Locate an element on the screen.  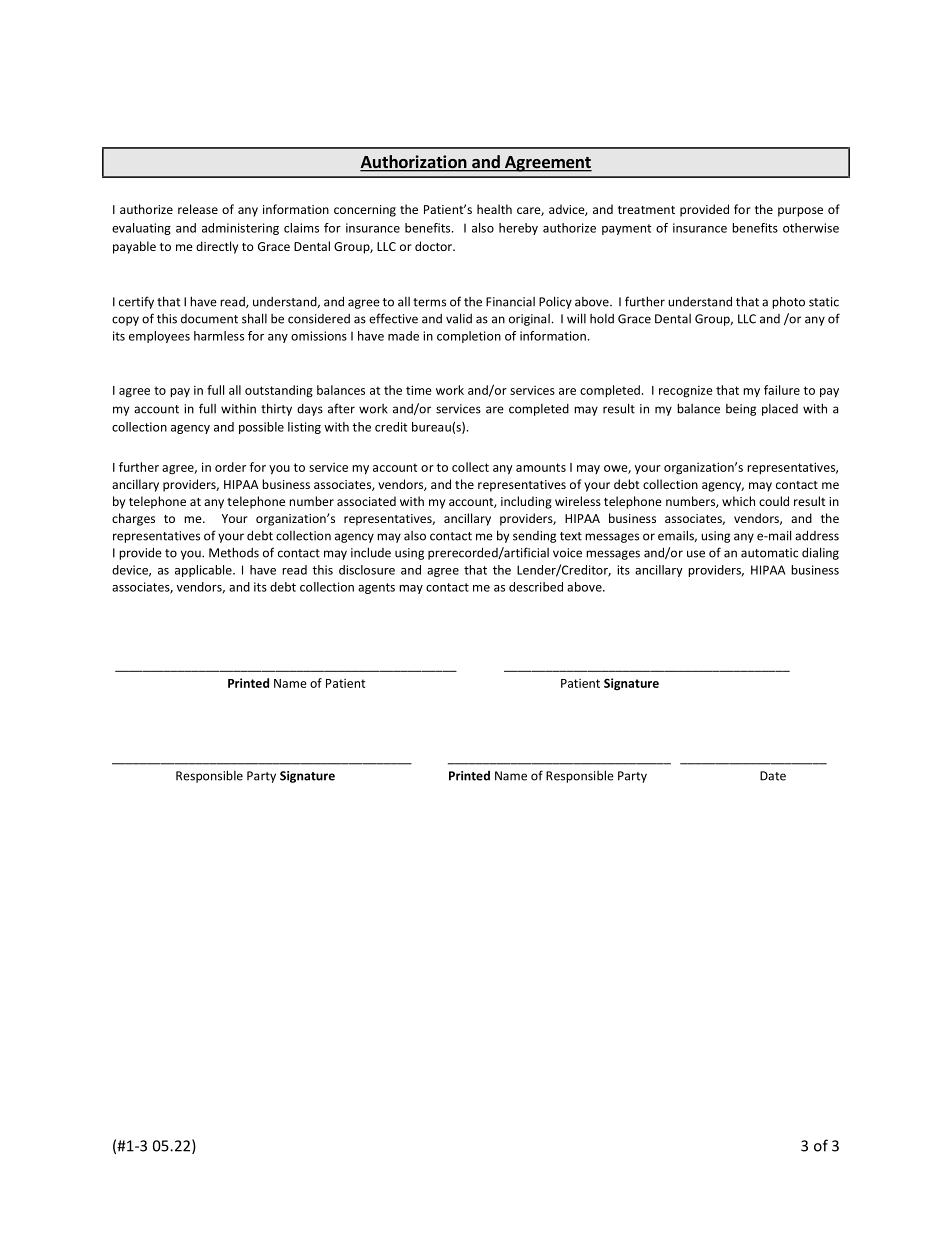
automatic is located at coordinates (769, 553).
